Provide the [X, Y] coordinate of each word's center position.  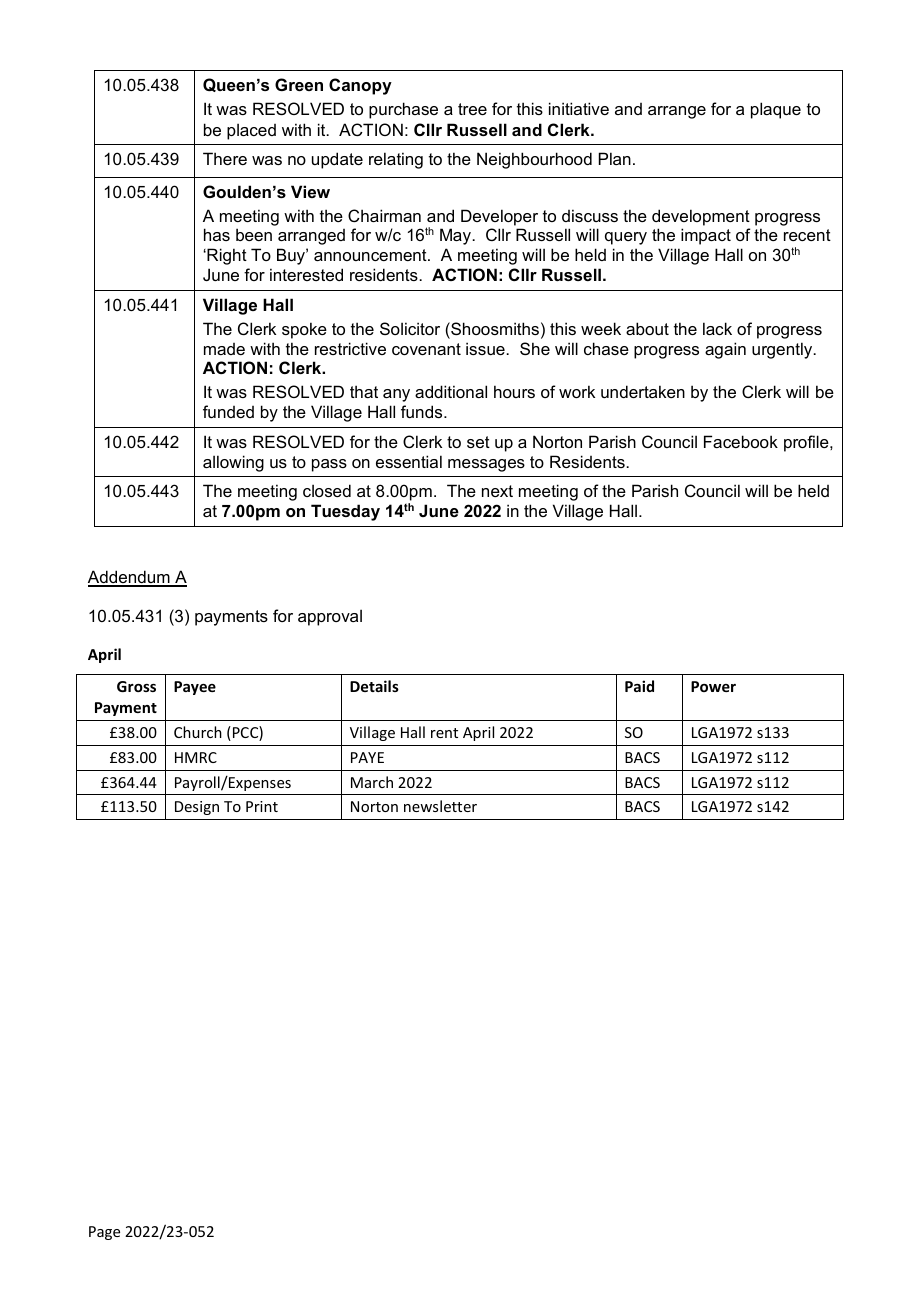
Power [713, 686]
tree [472, 109]
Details [374, 686]
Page [104, 1233]
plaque [776, 110]
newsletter [440, 806]
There [225, 158]
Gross [136, 686]
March [372, 782]
